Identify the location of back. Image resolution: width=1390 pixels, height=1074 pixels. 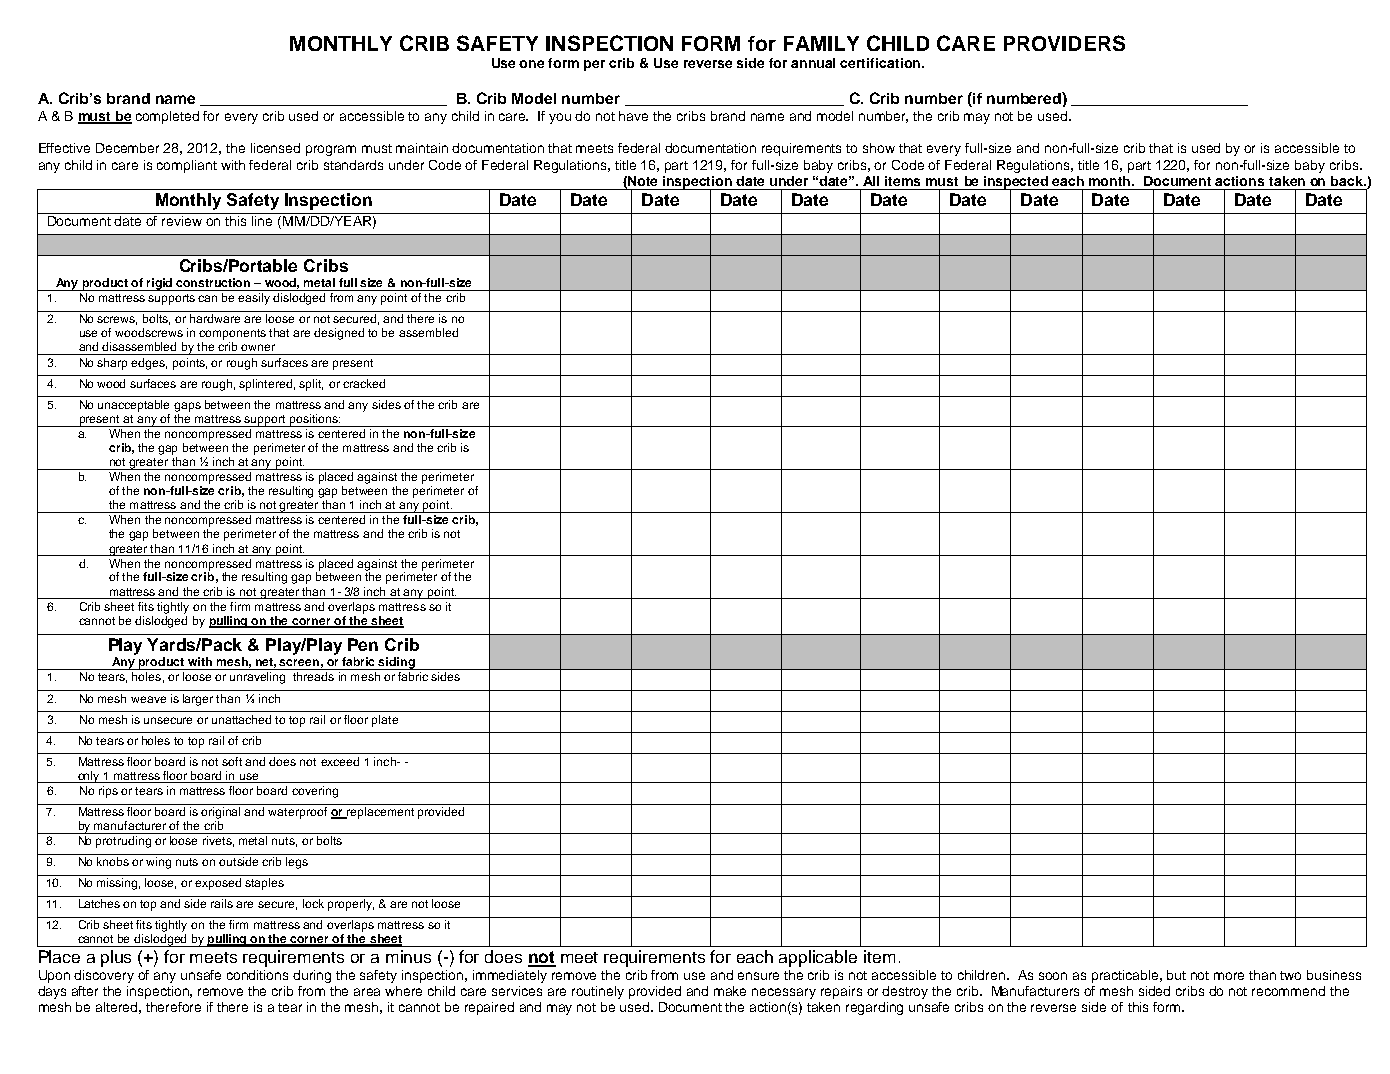
(1348, 181).
